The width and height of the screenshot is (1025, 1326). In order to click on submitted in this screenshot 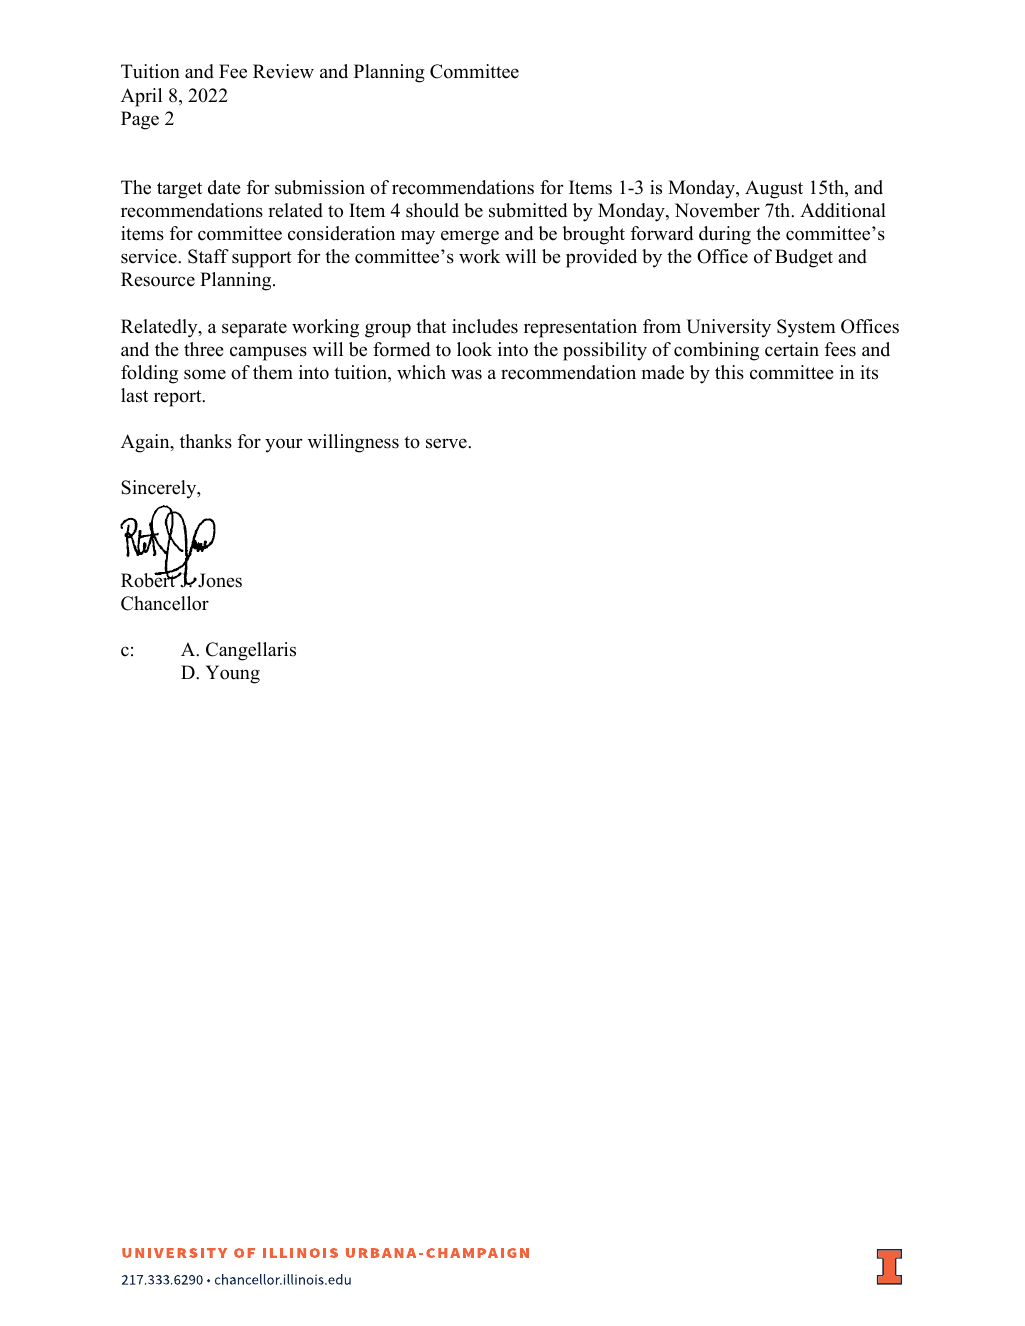, I will do `click(528, 210)`.
